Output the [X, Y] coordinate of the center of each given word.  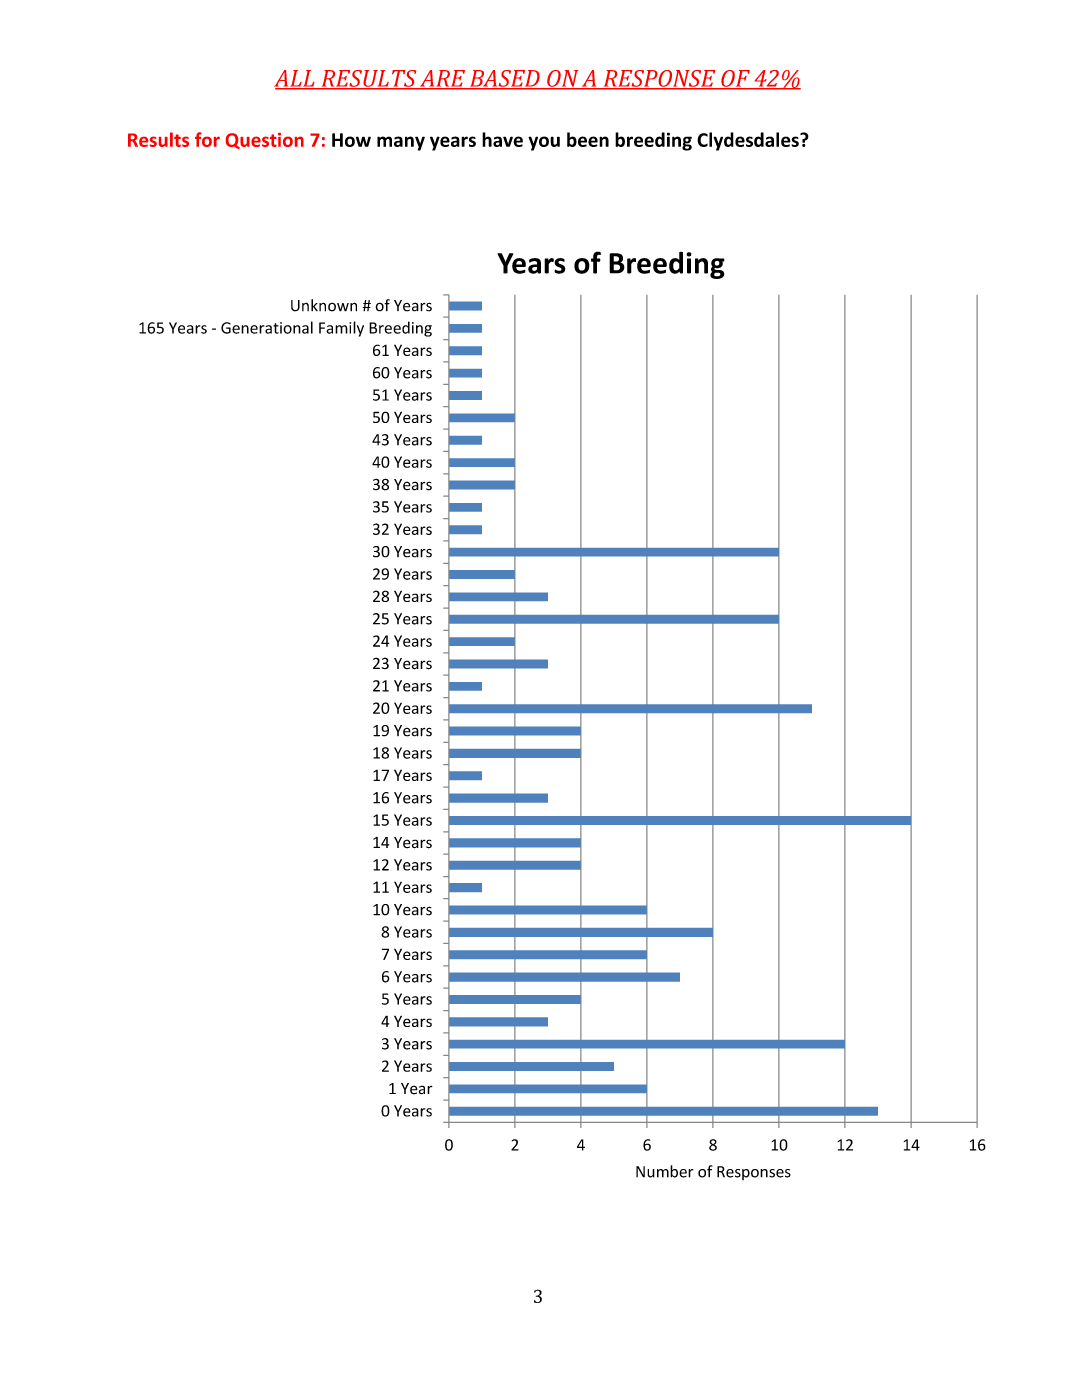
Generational [267, 327]
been [588, 139]
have [502, 139]
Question [265, 141]
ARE [442, 79]
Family [341, 329]
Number [664, 1171]
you [544, 143]
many [401, 143]
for [207, 139]
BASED [504, 79]
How [351, 140]
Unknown [324, 305]
